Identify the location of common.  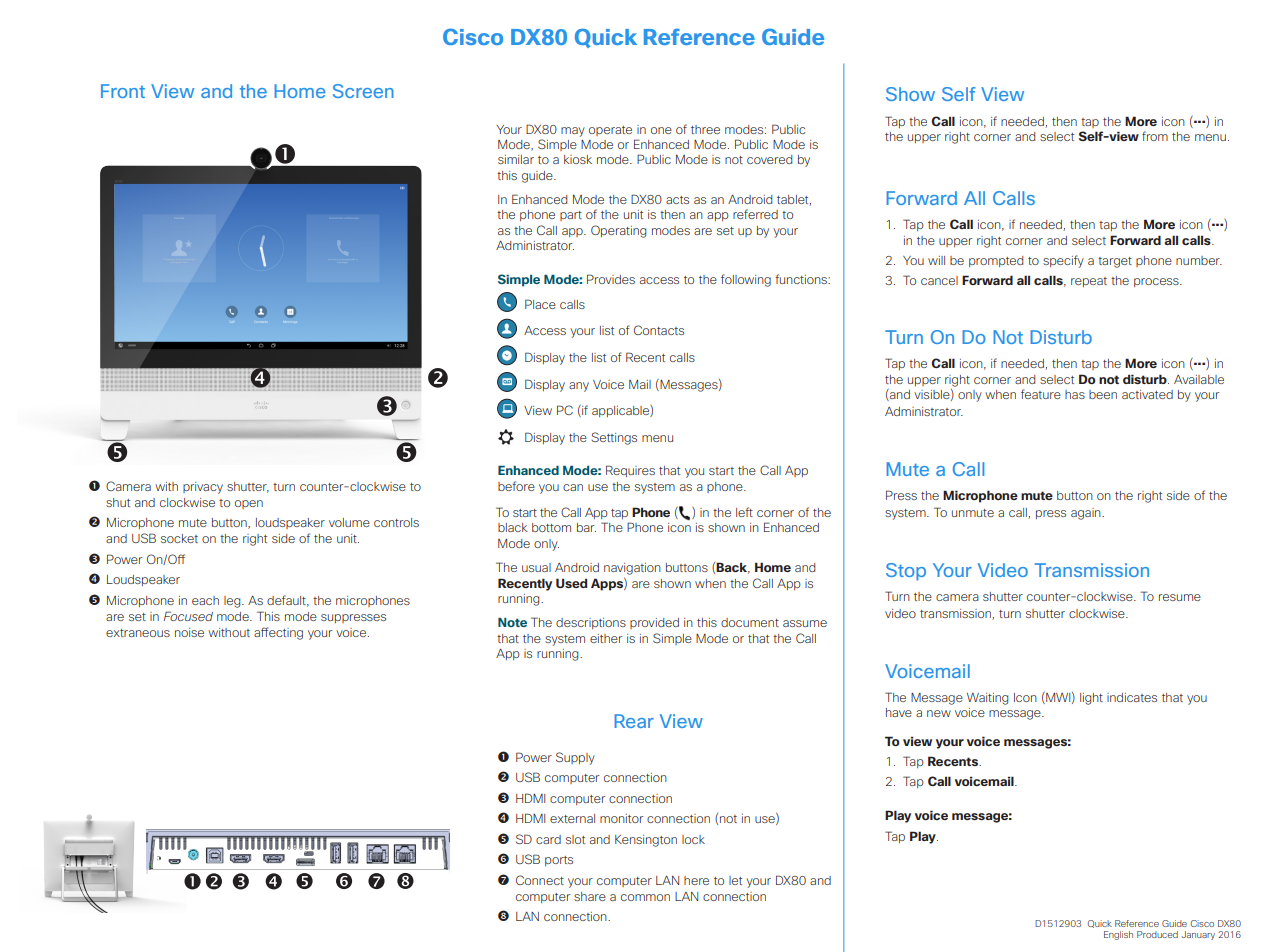
(645, 897).
